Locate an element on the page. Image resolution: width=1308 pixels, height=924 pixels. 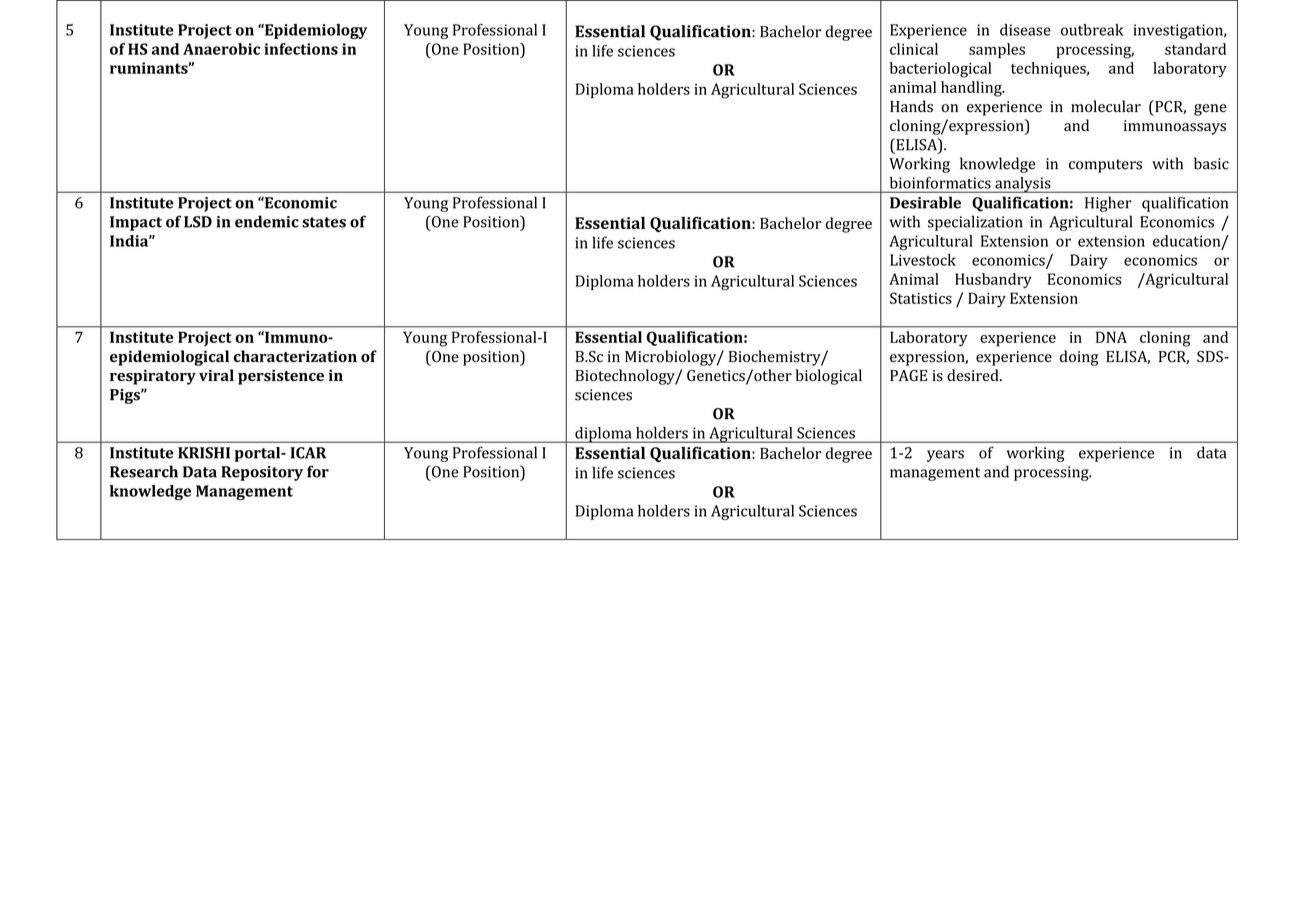
infections is located at coordinates (301, 49).
